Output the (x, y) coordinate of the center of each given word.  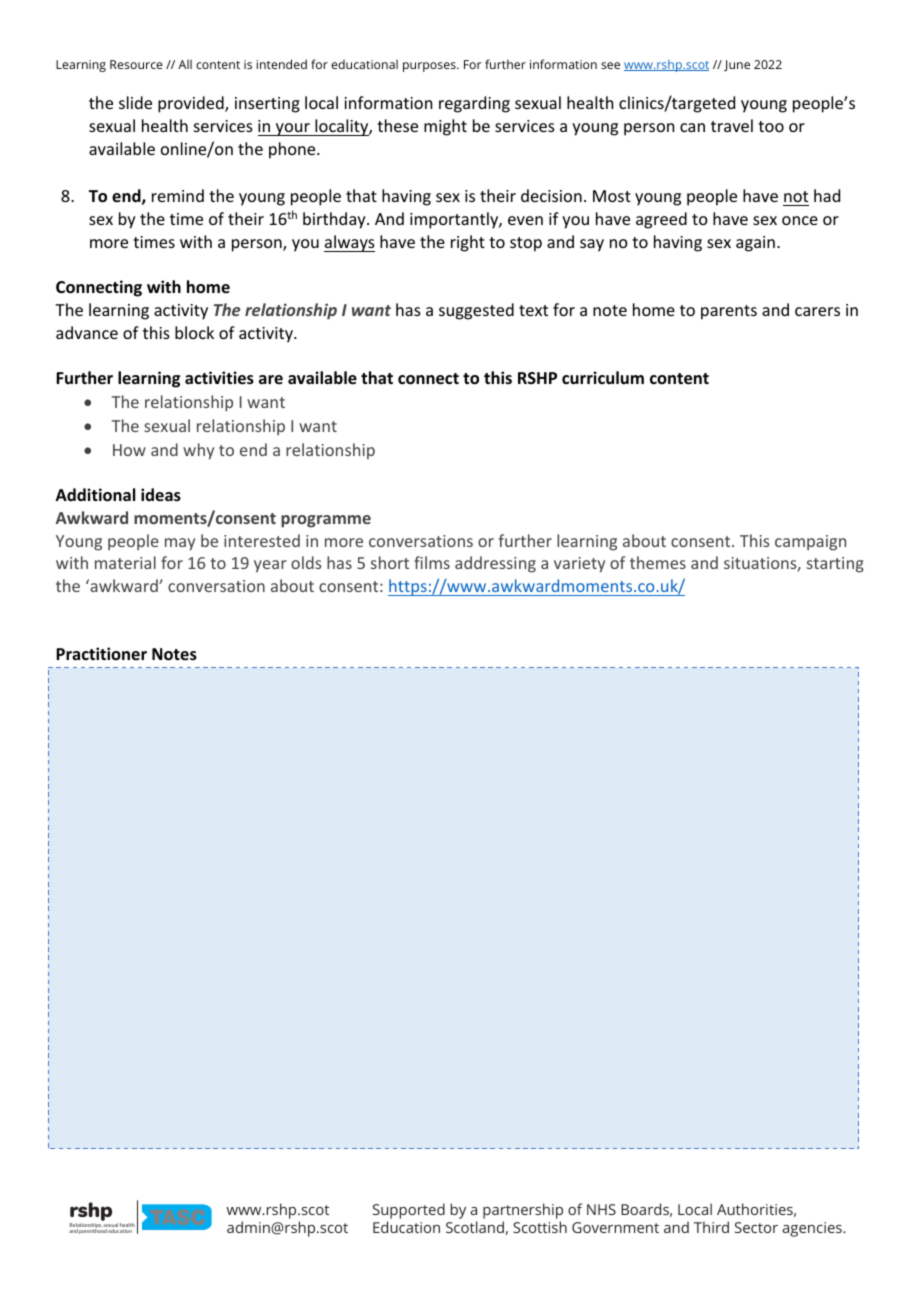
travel (732, 125)
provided (192, 104)
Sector (756, 1227)
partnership (523, 1211)
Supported (409, 1211)
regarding (474, 104)
